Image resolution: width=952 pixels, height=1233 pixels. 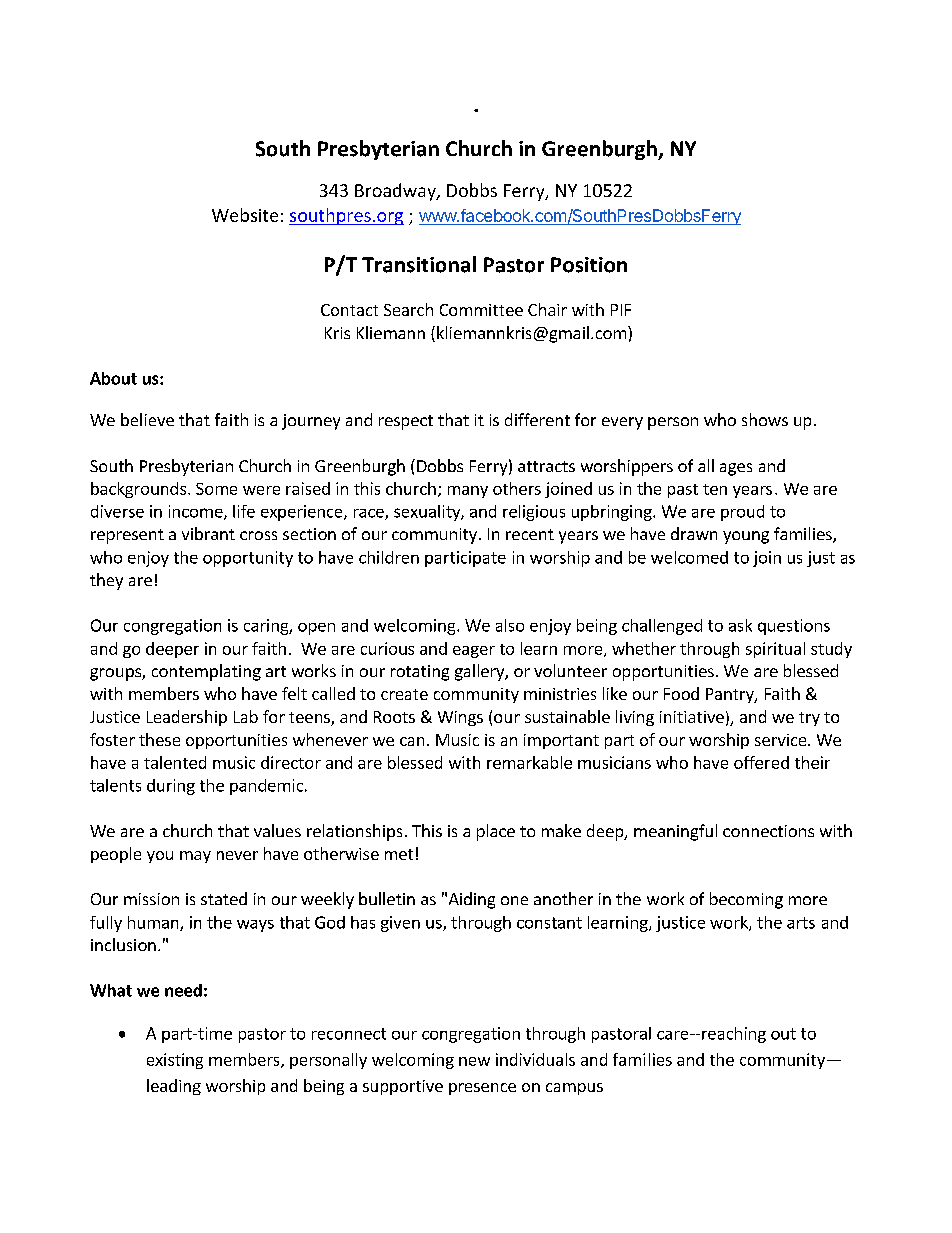 I want to click on Broadway, so click(x=396, y=192).
